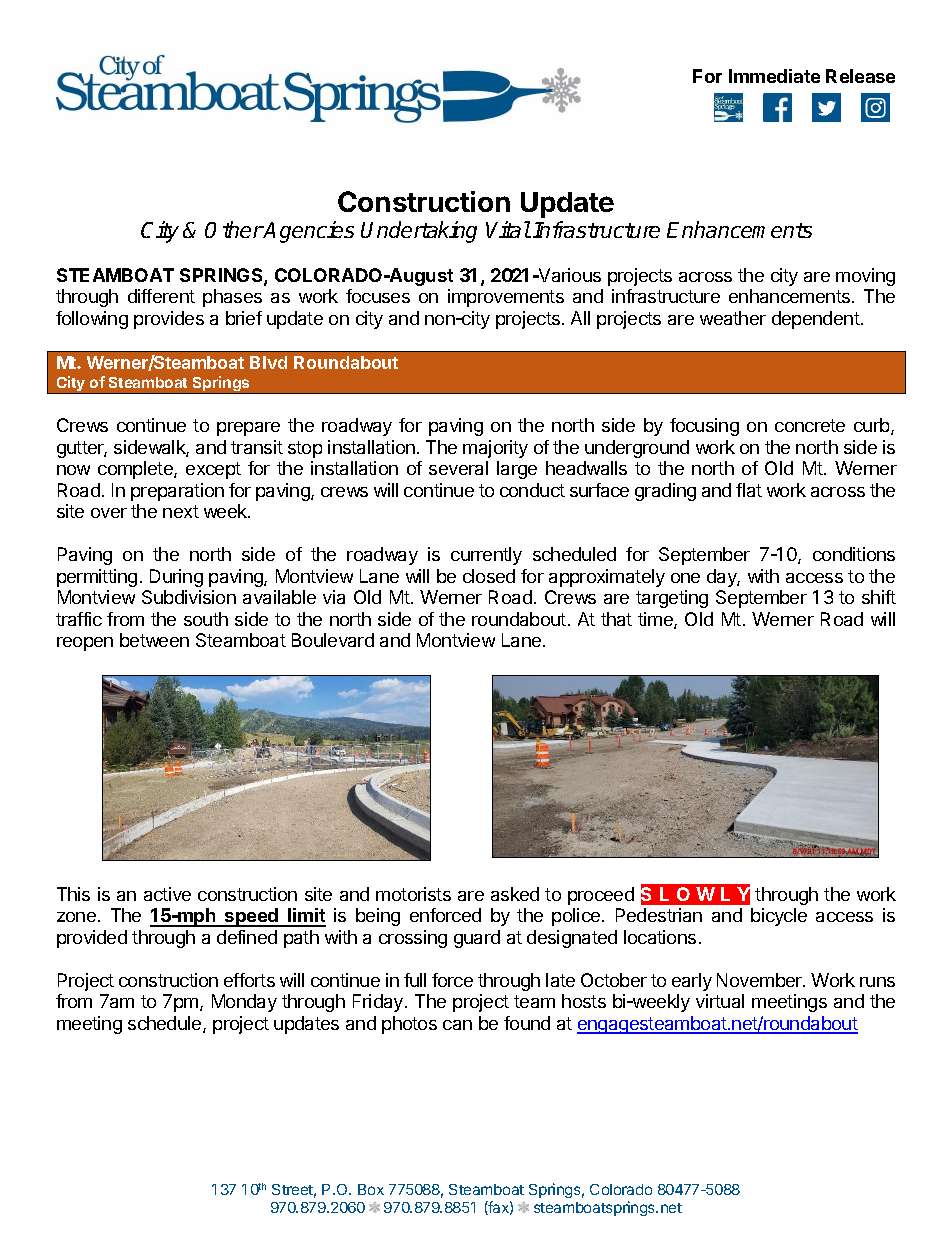 The width and height of the screenshot is (952, 1233). I want to click on complete, so click(136, 470).
